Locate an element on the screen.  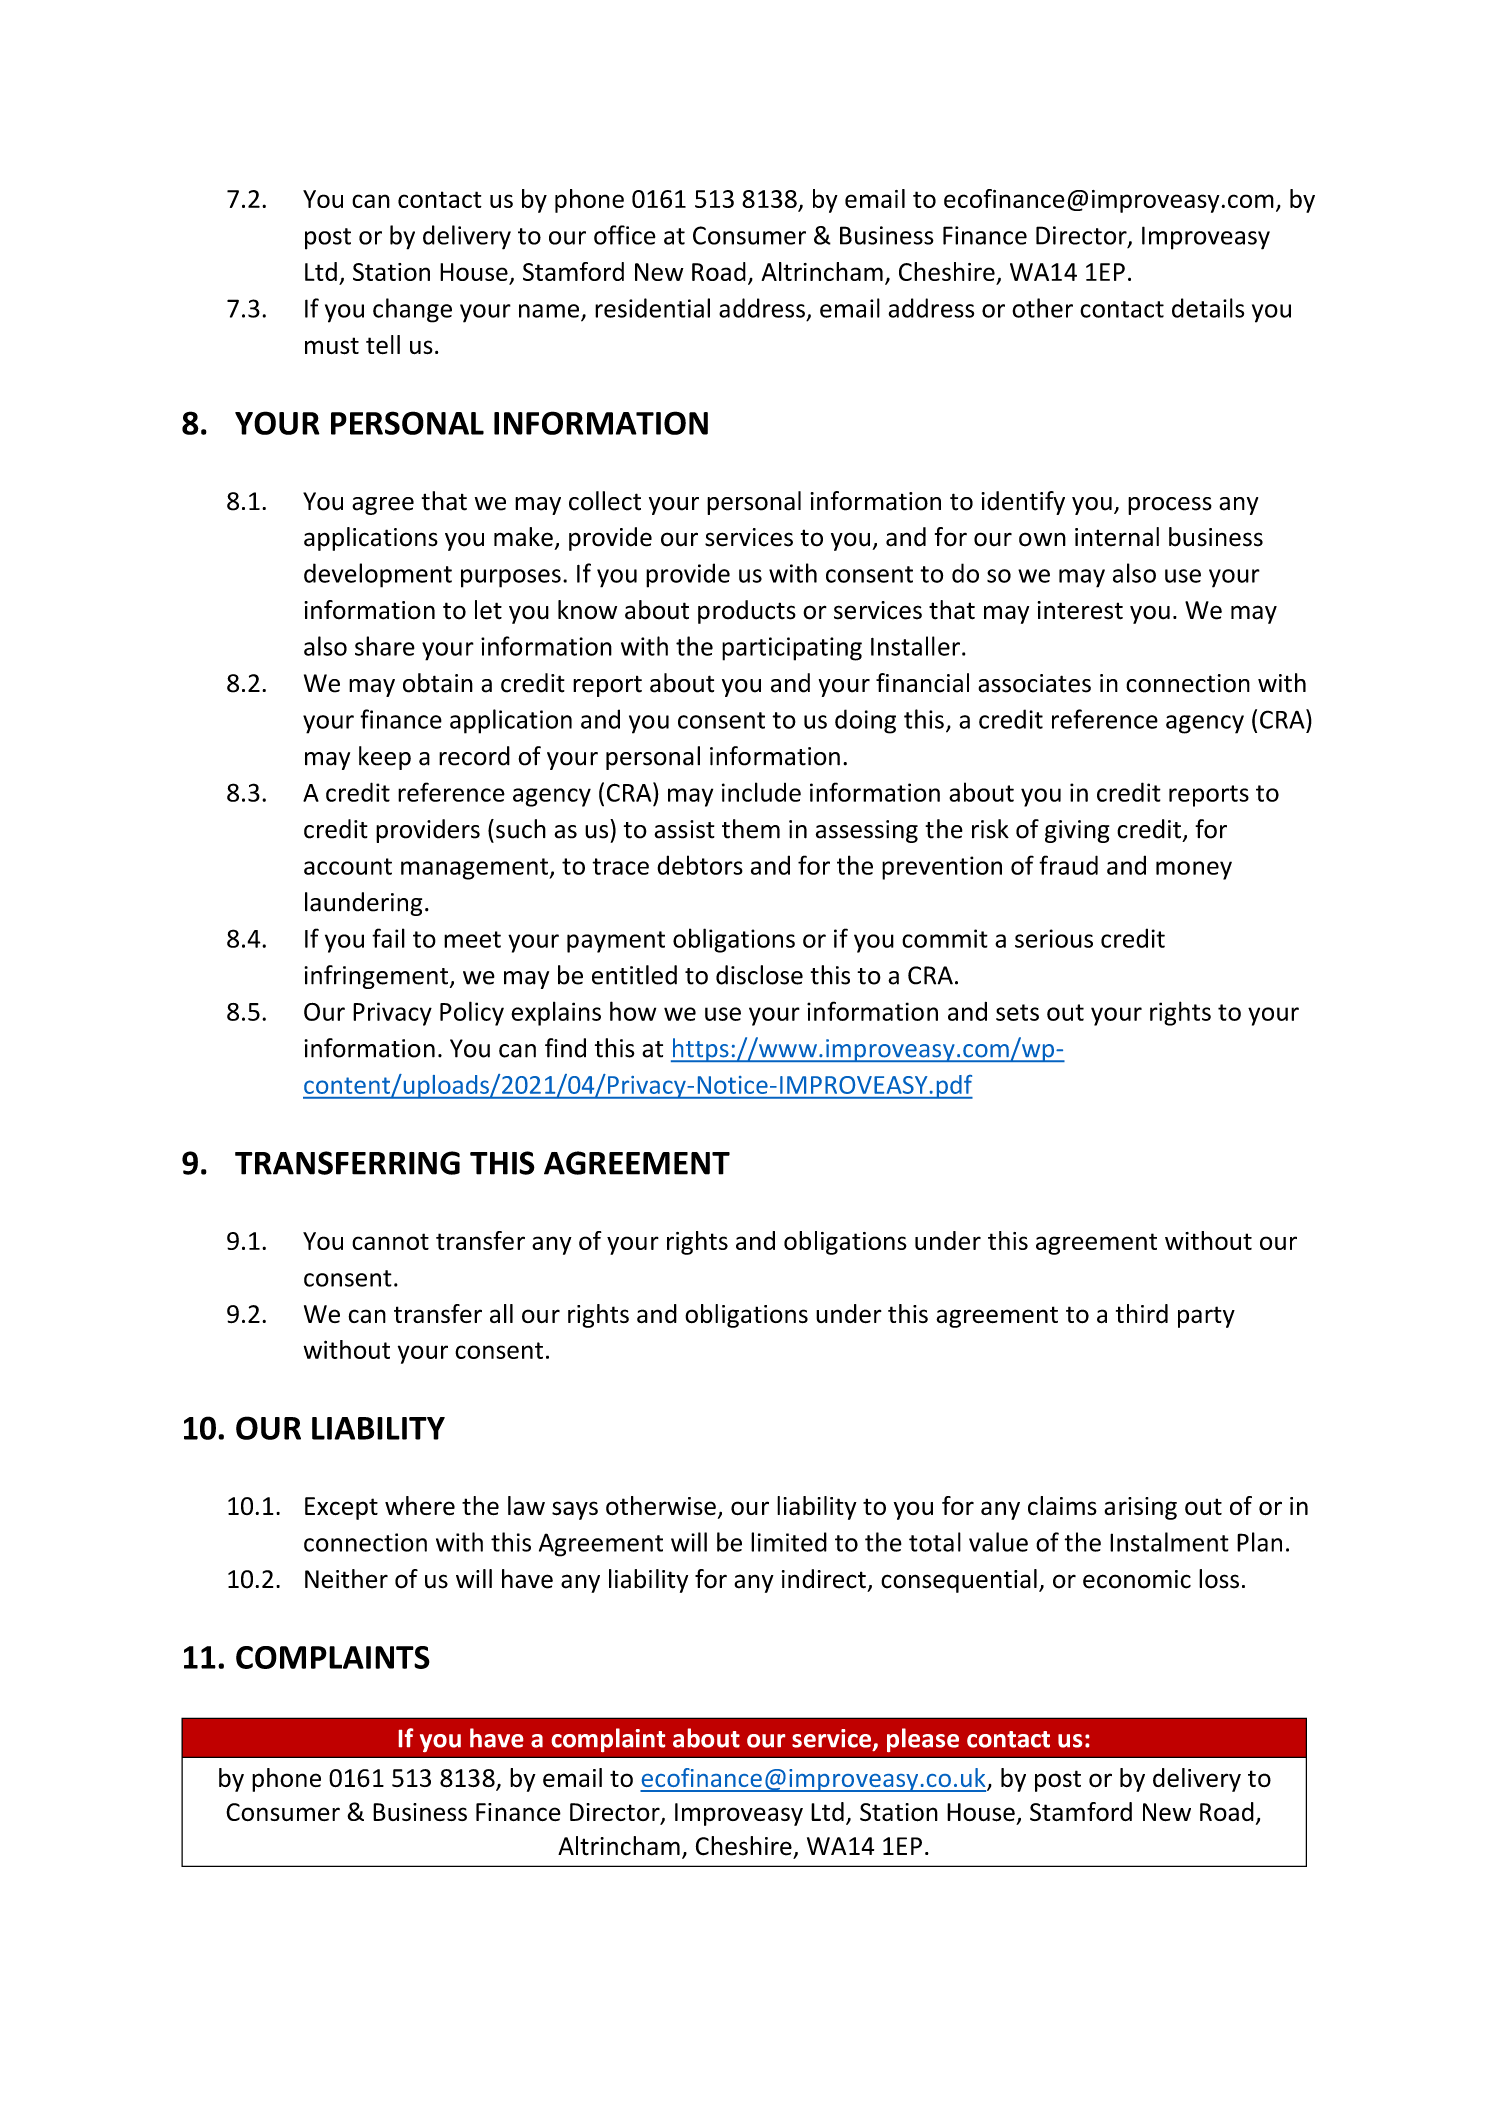
Neither is located at coordinates (346, 1579).
